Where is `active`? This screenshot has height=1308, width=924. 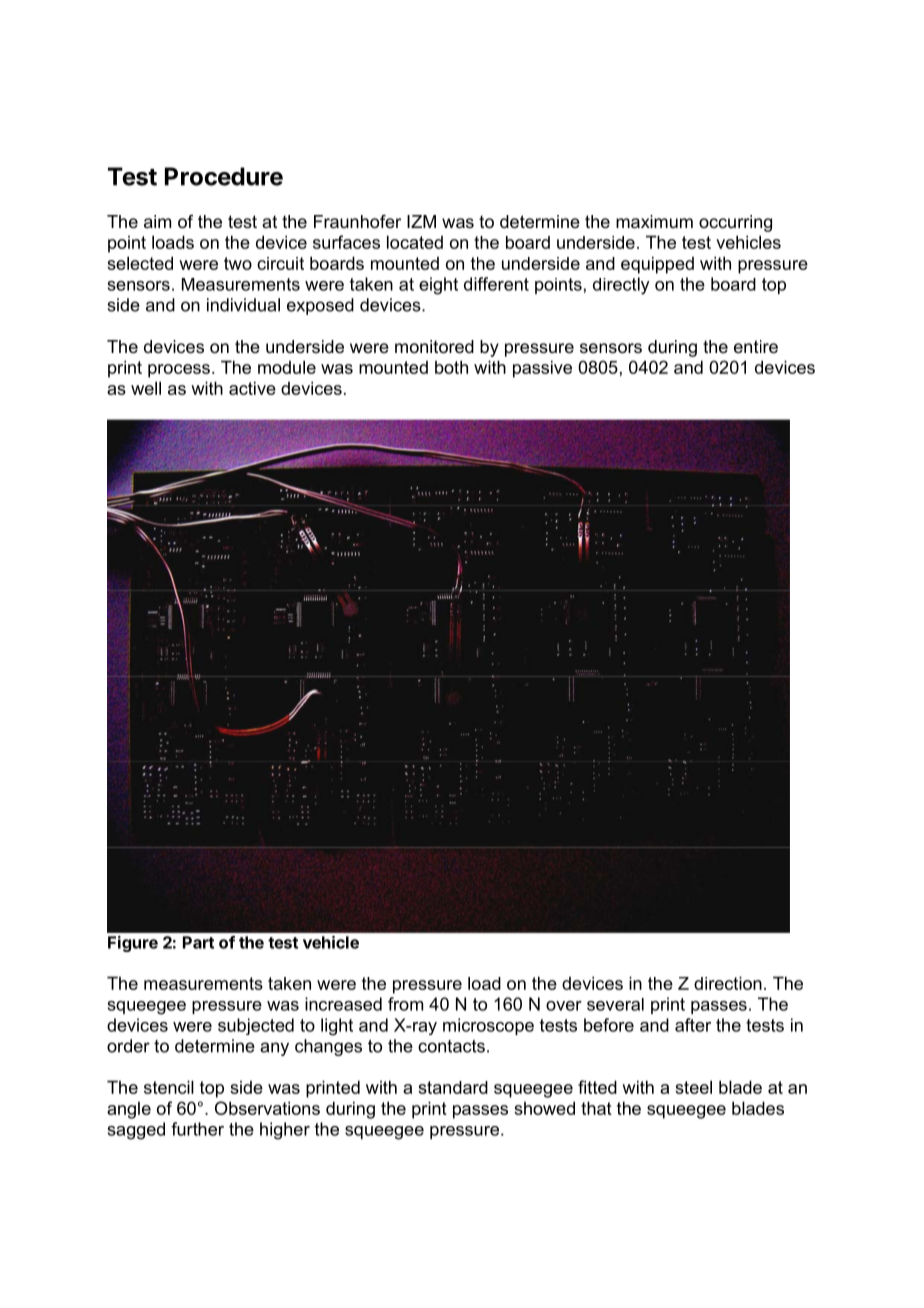 active is located at coordinates (252, 388).
